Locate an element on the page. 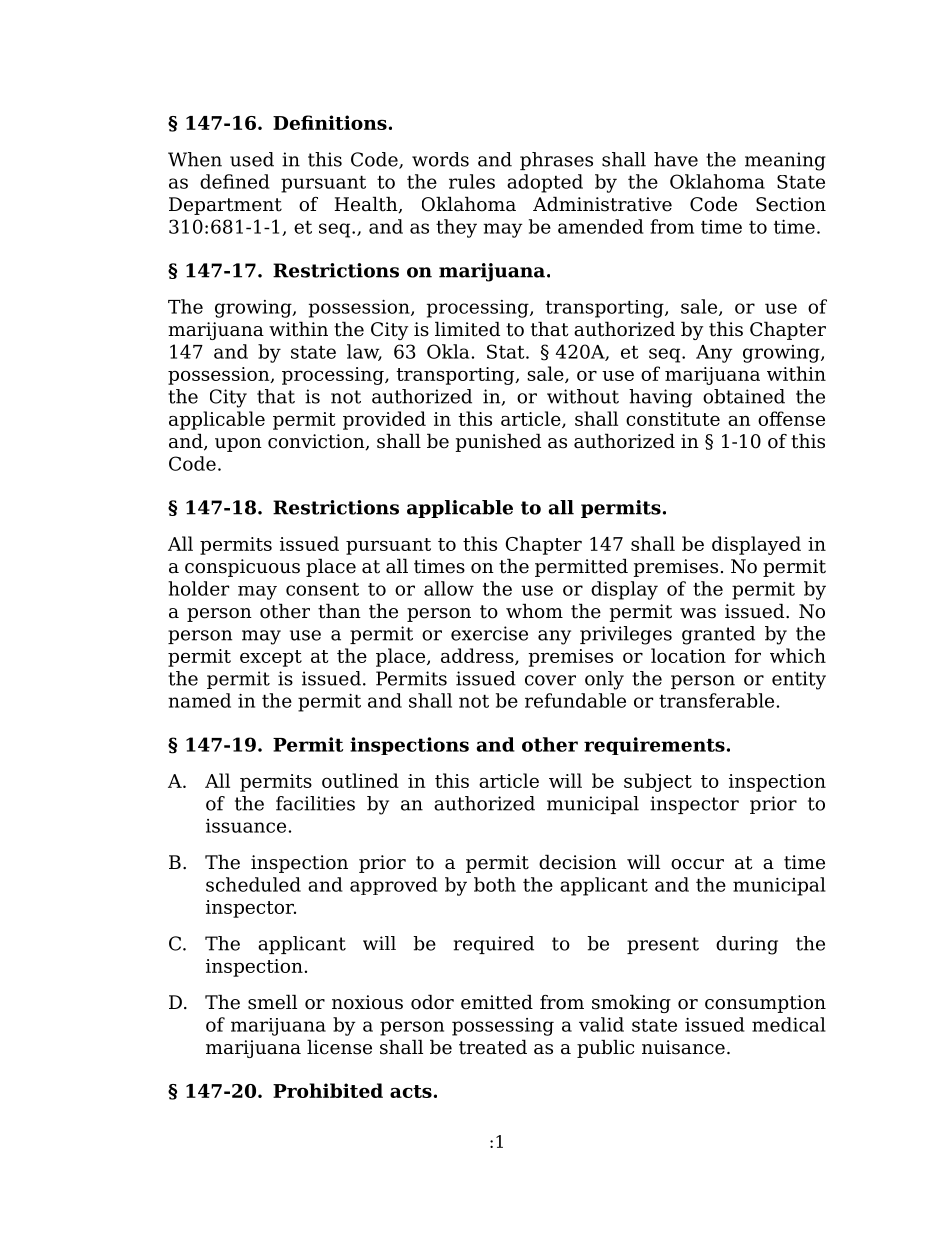  have is located at coordinates (676, 159).
